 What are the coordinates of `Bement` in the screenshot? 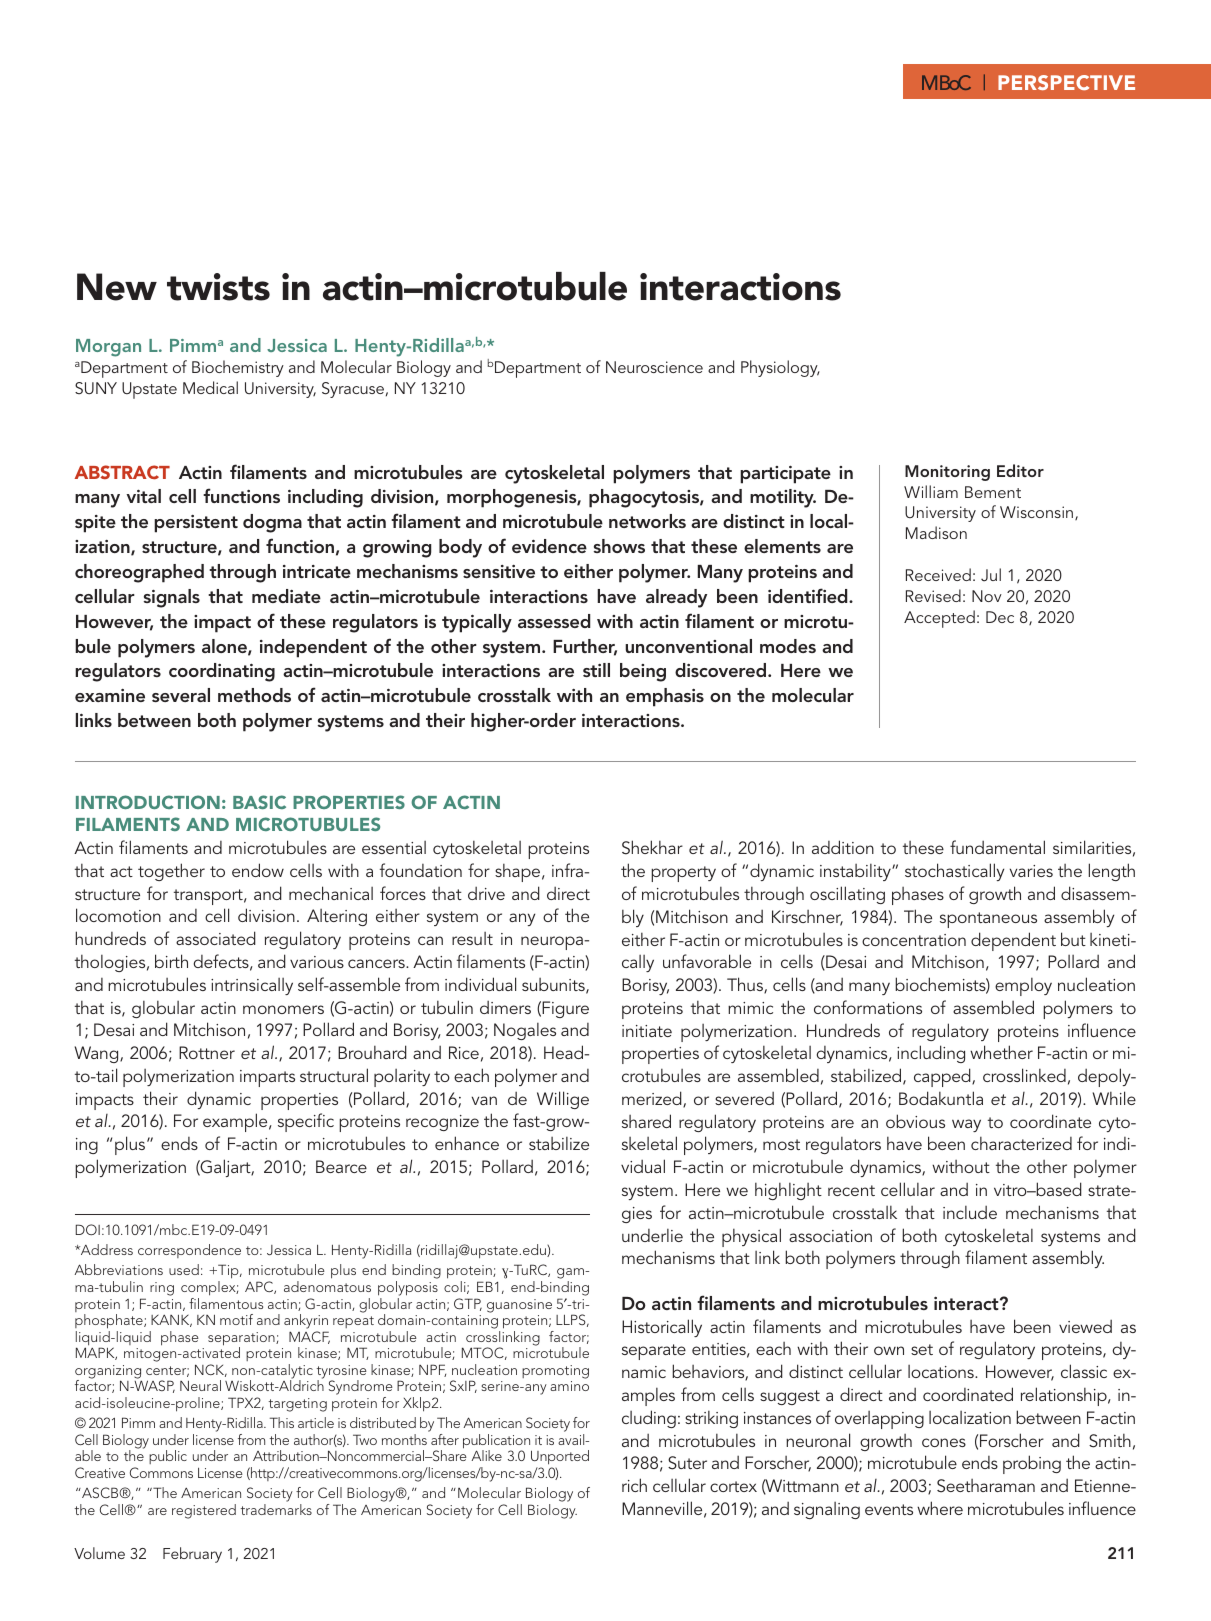 It's located at (993, 492).
